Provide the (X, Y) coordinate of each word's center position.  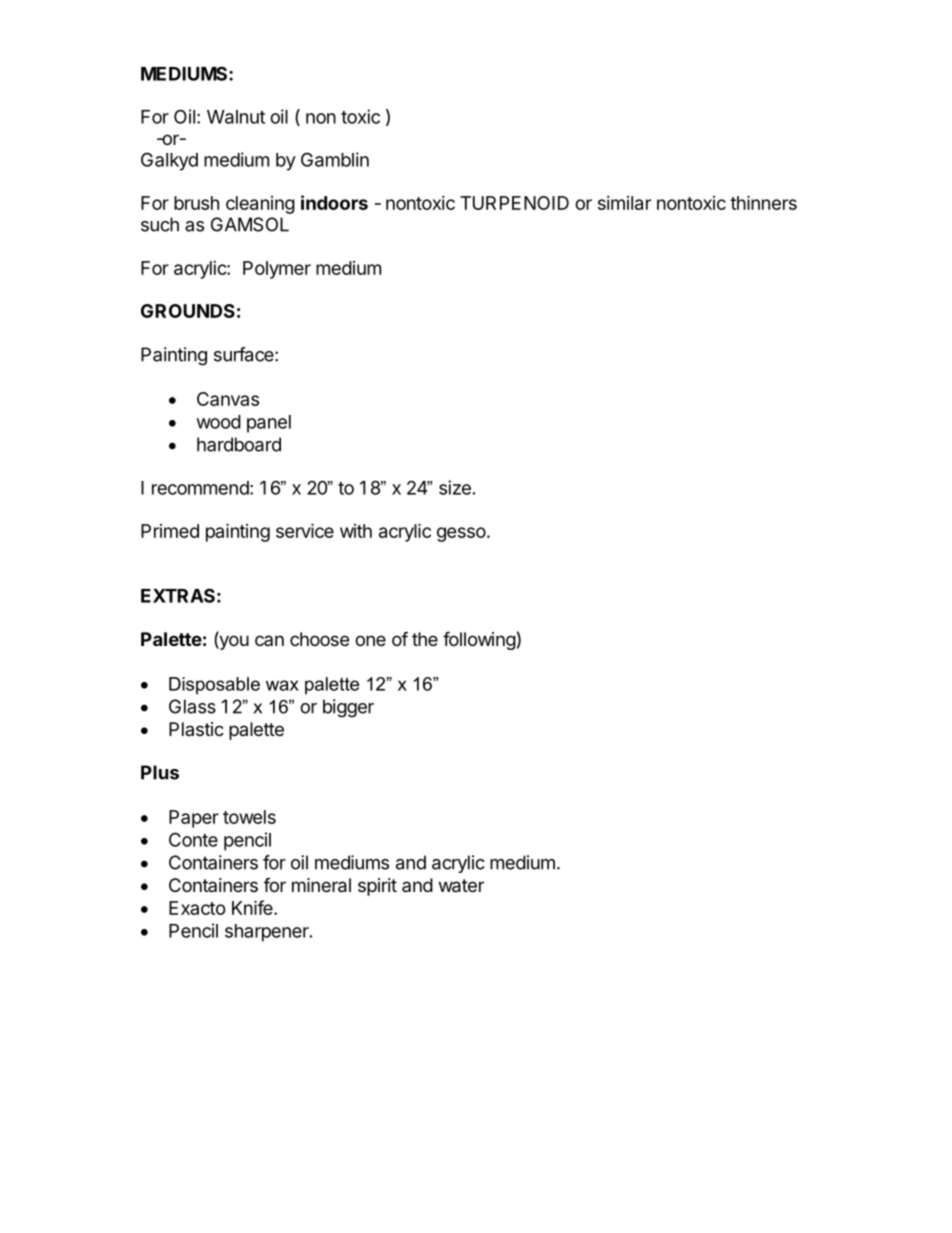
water (461, 886)
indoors (334, 202)
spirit (377, 887)
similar (624, 203)
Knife (253, 907)
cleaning (260, 205)
